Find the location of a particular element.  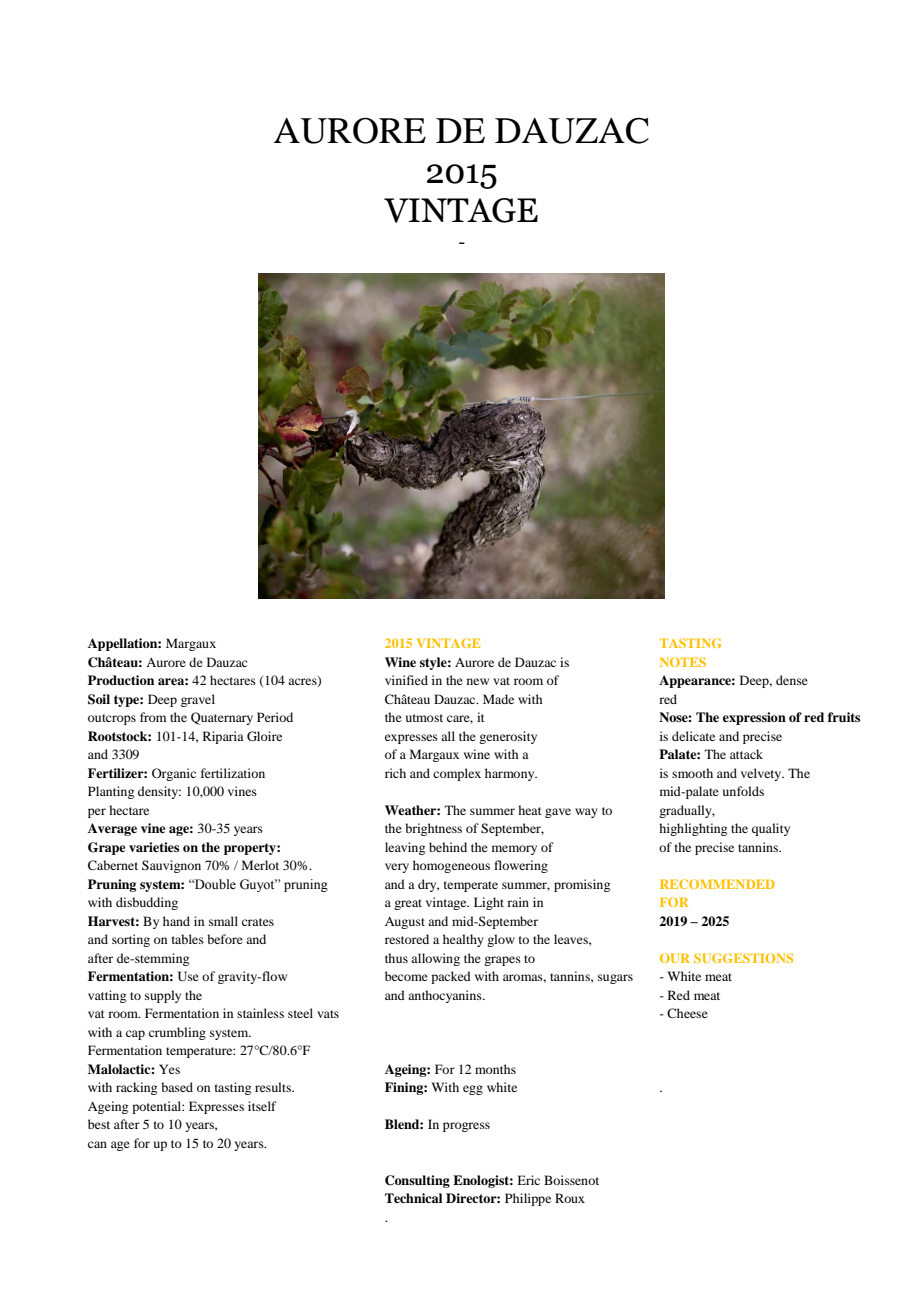

dense is located at coordinates (792, 680).
